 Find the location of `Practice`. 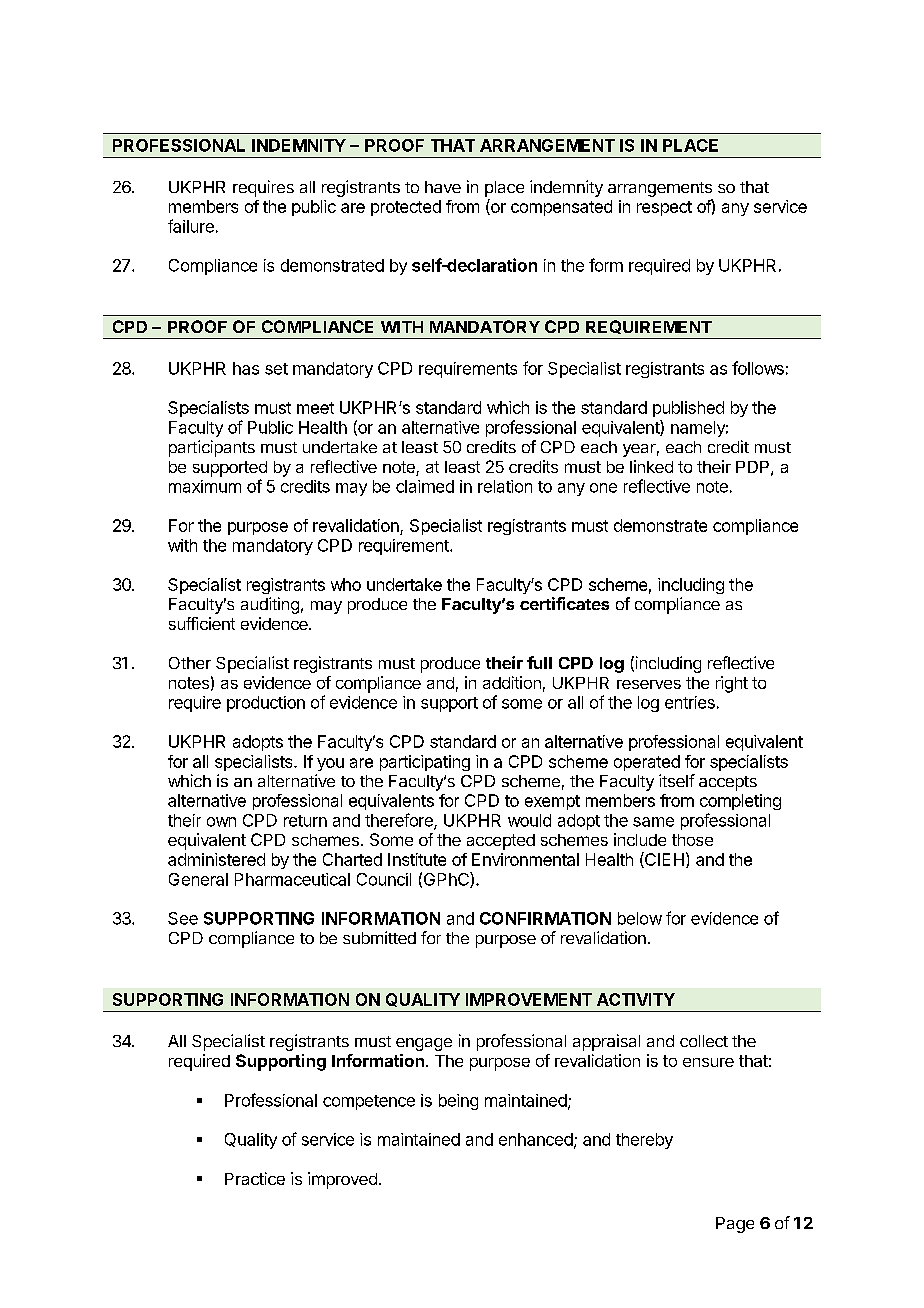

Practice is located at coordinates (255, 1178).
